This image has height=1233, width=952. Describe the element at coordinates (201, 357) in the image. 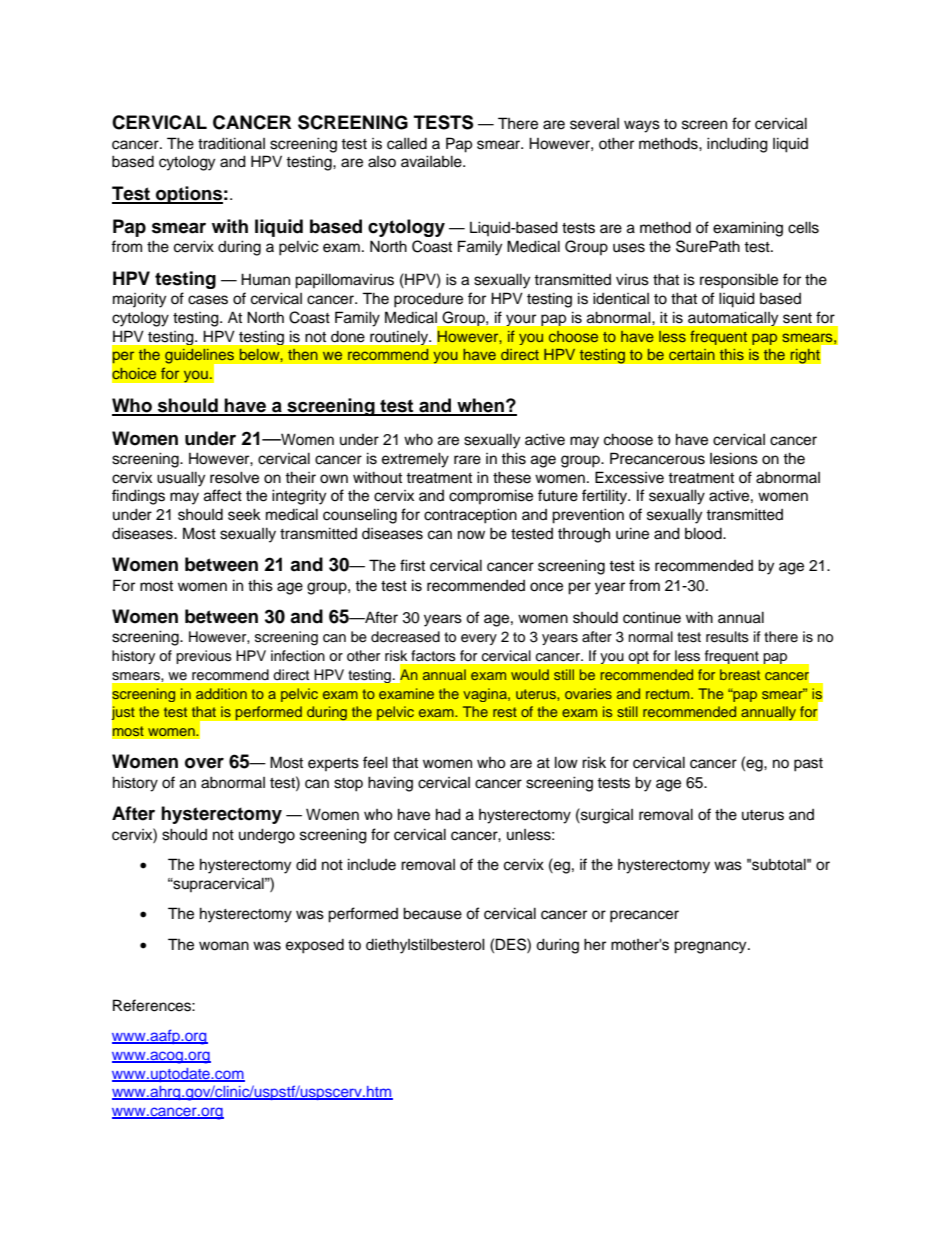

I see `guidelines` at that location.
